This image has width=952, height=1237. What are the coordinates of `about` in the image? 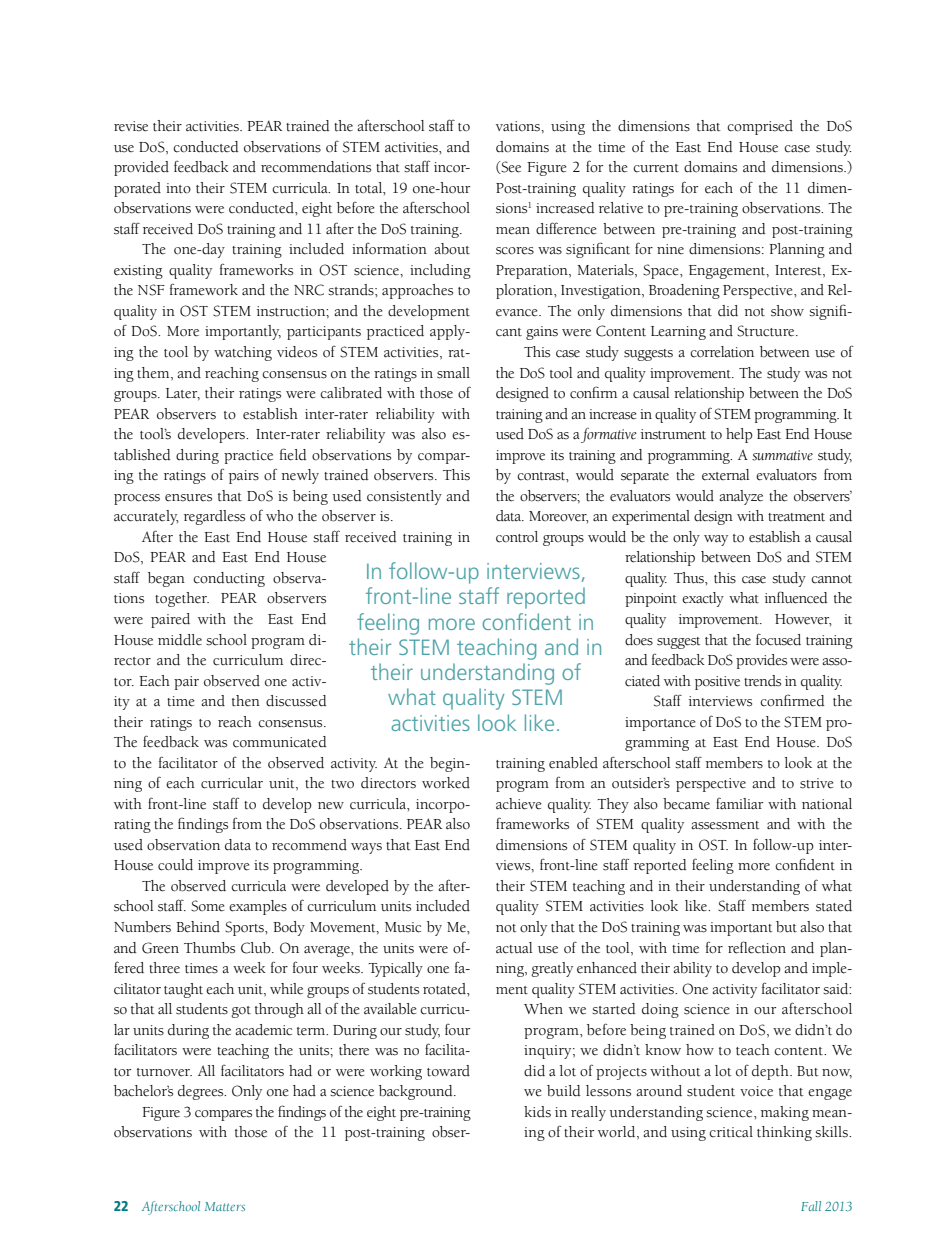 It's located at (452, 249).
